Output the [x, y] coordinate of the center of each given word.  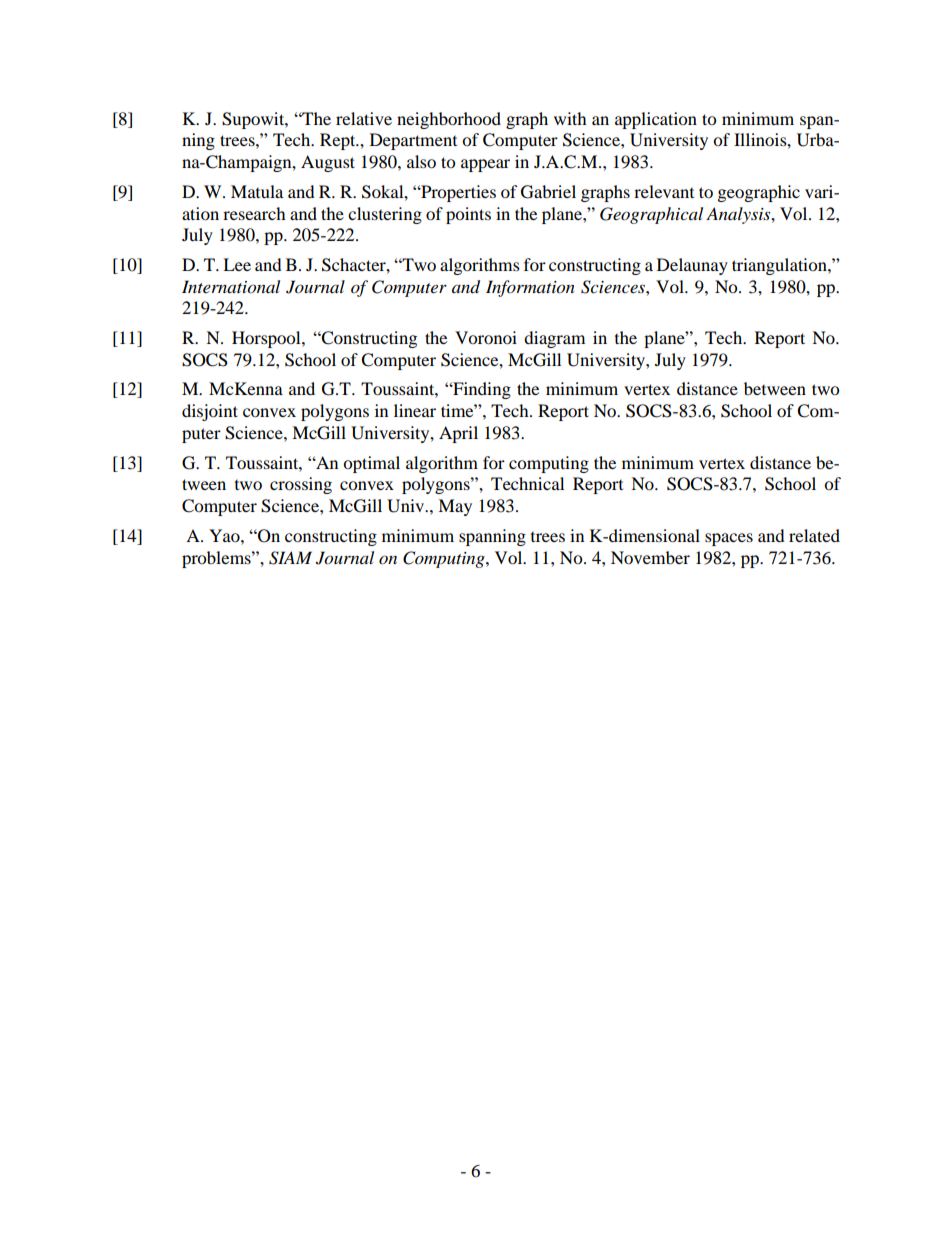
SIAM [290, 558]
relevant [664, 191]
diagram [554, 339]
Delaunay [692, 266]
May [455, 507]
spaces [729, 539]
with [570, 118]
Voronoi [486, 337]
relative [364, 118]
